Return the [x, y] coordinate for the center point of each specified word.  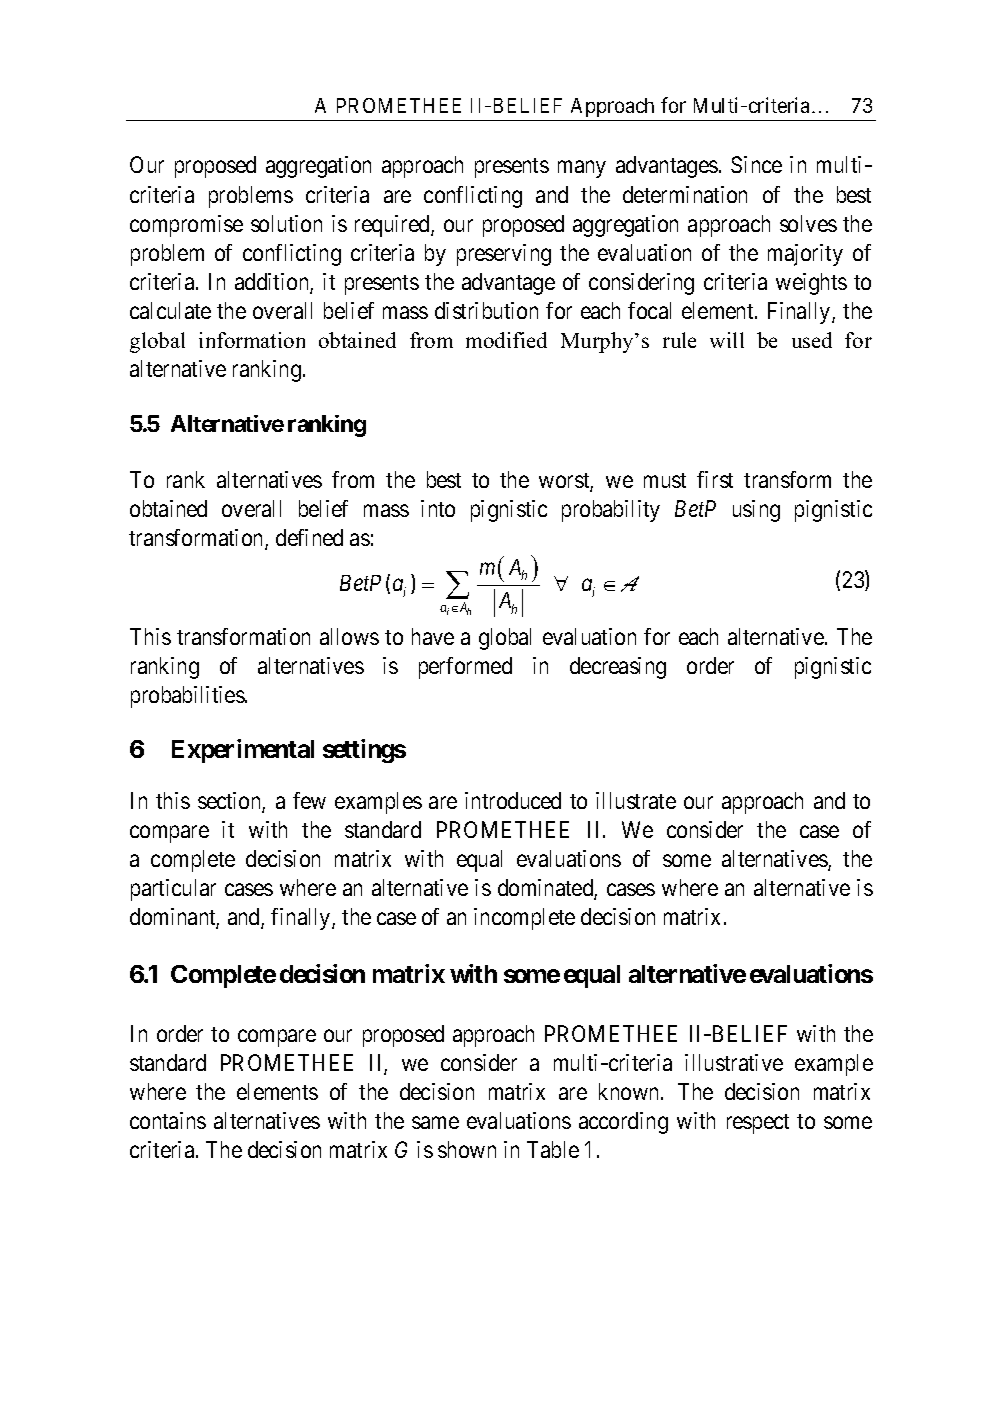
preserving [504, 255]
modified [506, 340]
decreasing [618, 668]
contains [168, 1120]
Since [756, 164]
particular [173, 890]
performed [465, 668]
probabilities [188, 697]
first [715, 479]
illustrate [636, 800]
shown [467, 1149]
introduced [513, 800]
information [252, 340]
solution [286, 223]
